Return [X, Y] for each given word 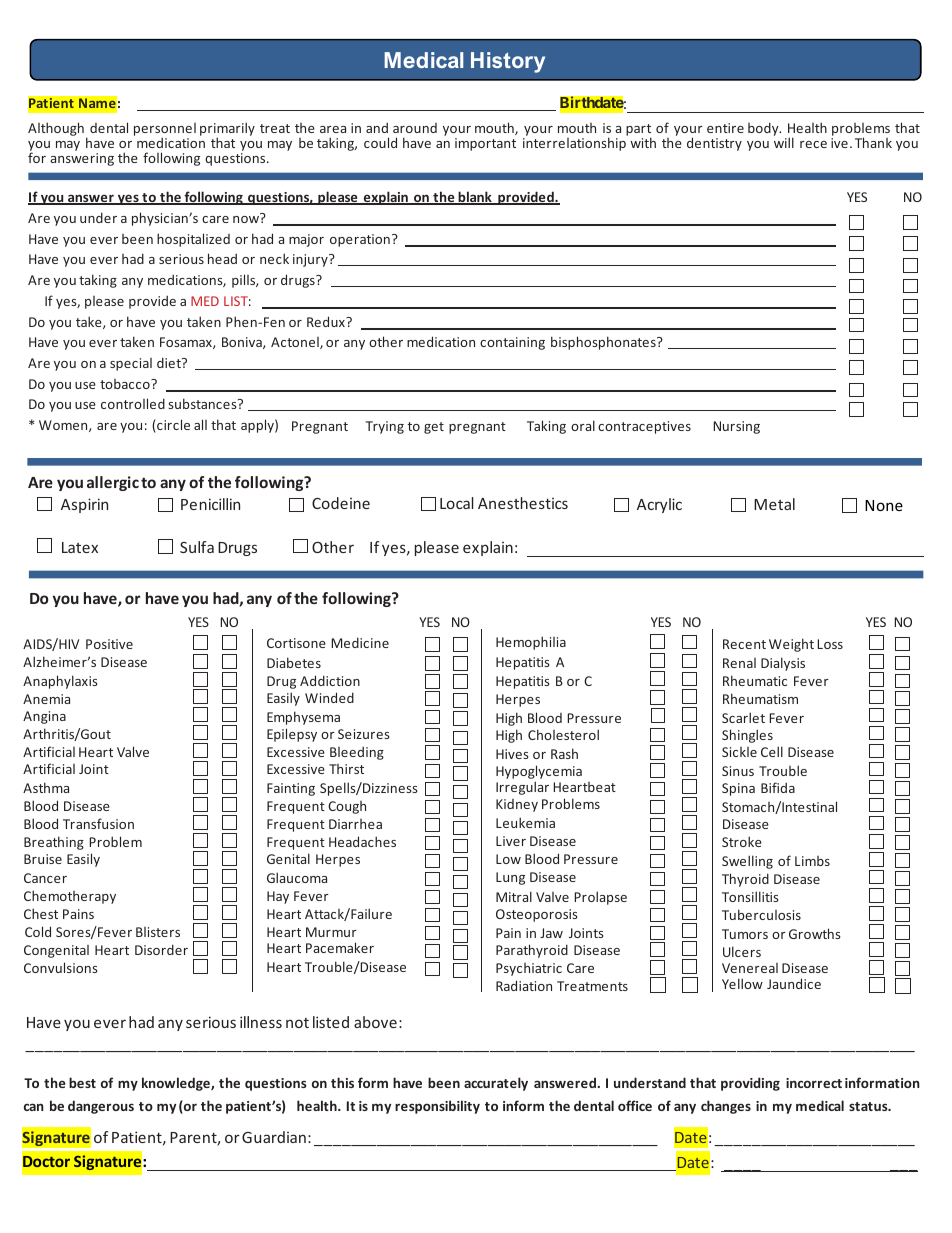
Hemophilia [531, 643]
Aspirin [84, 505]
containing [512, 343]
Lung [510, 878]
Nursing [736, 427]
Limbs [812, 861]
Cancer [45, 878]
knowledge [177, 1084]
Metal [774, 504]
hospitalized [193, 240]
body [764, 129]
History [508, 62]
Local [457, 503]
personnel [165, 130]
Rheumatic [755, 680]
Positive [109, 644]
